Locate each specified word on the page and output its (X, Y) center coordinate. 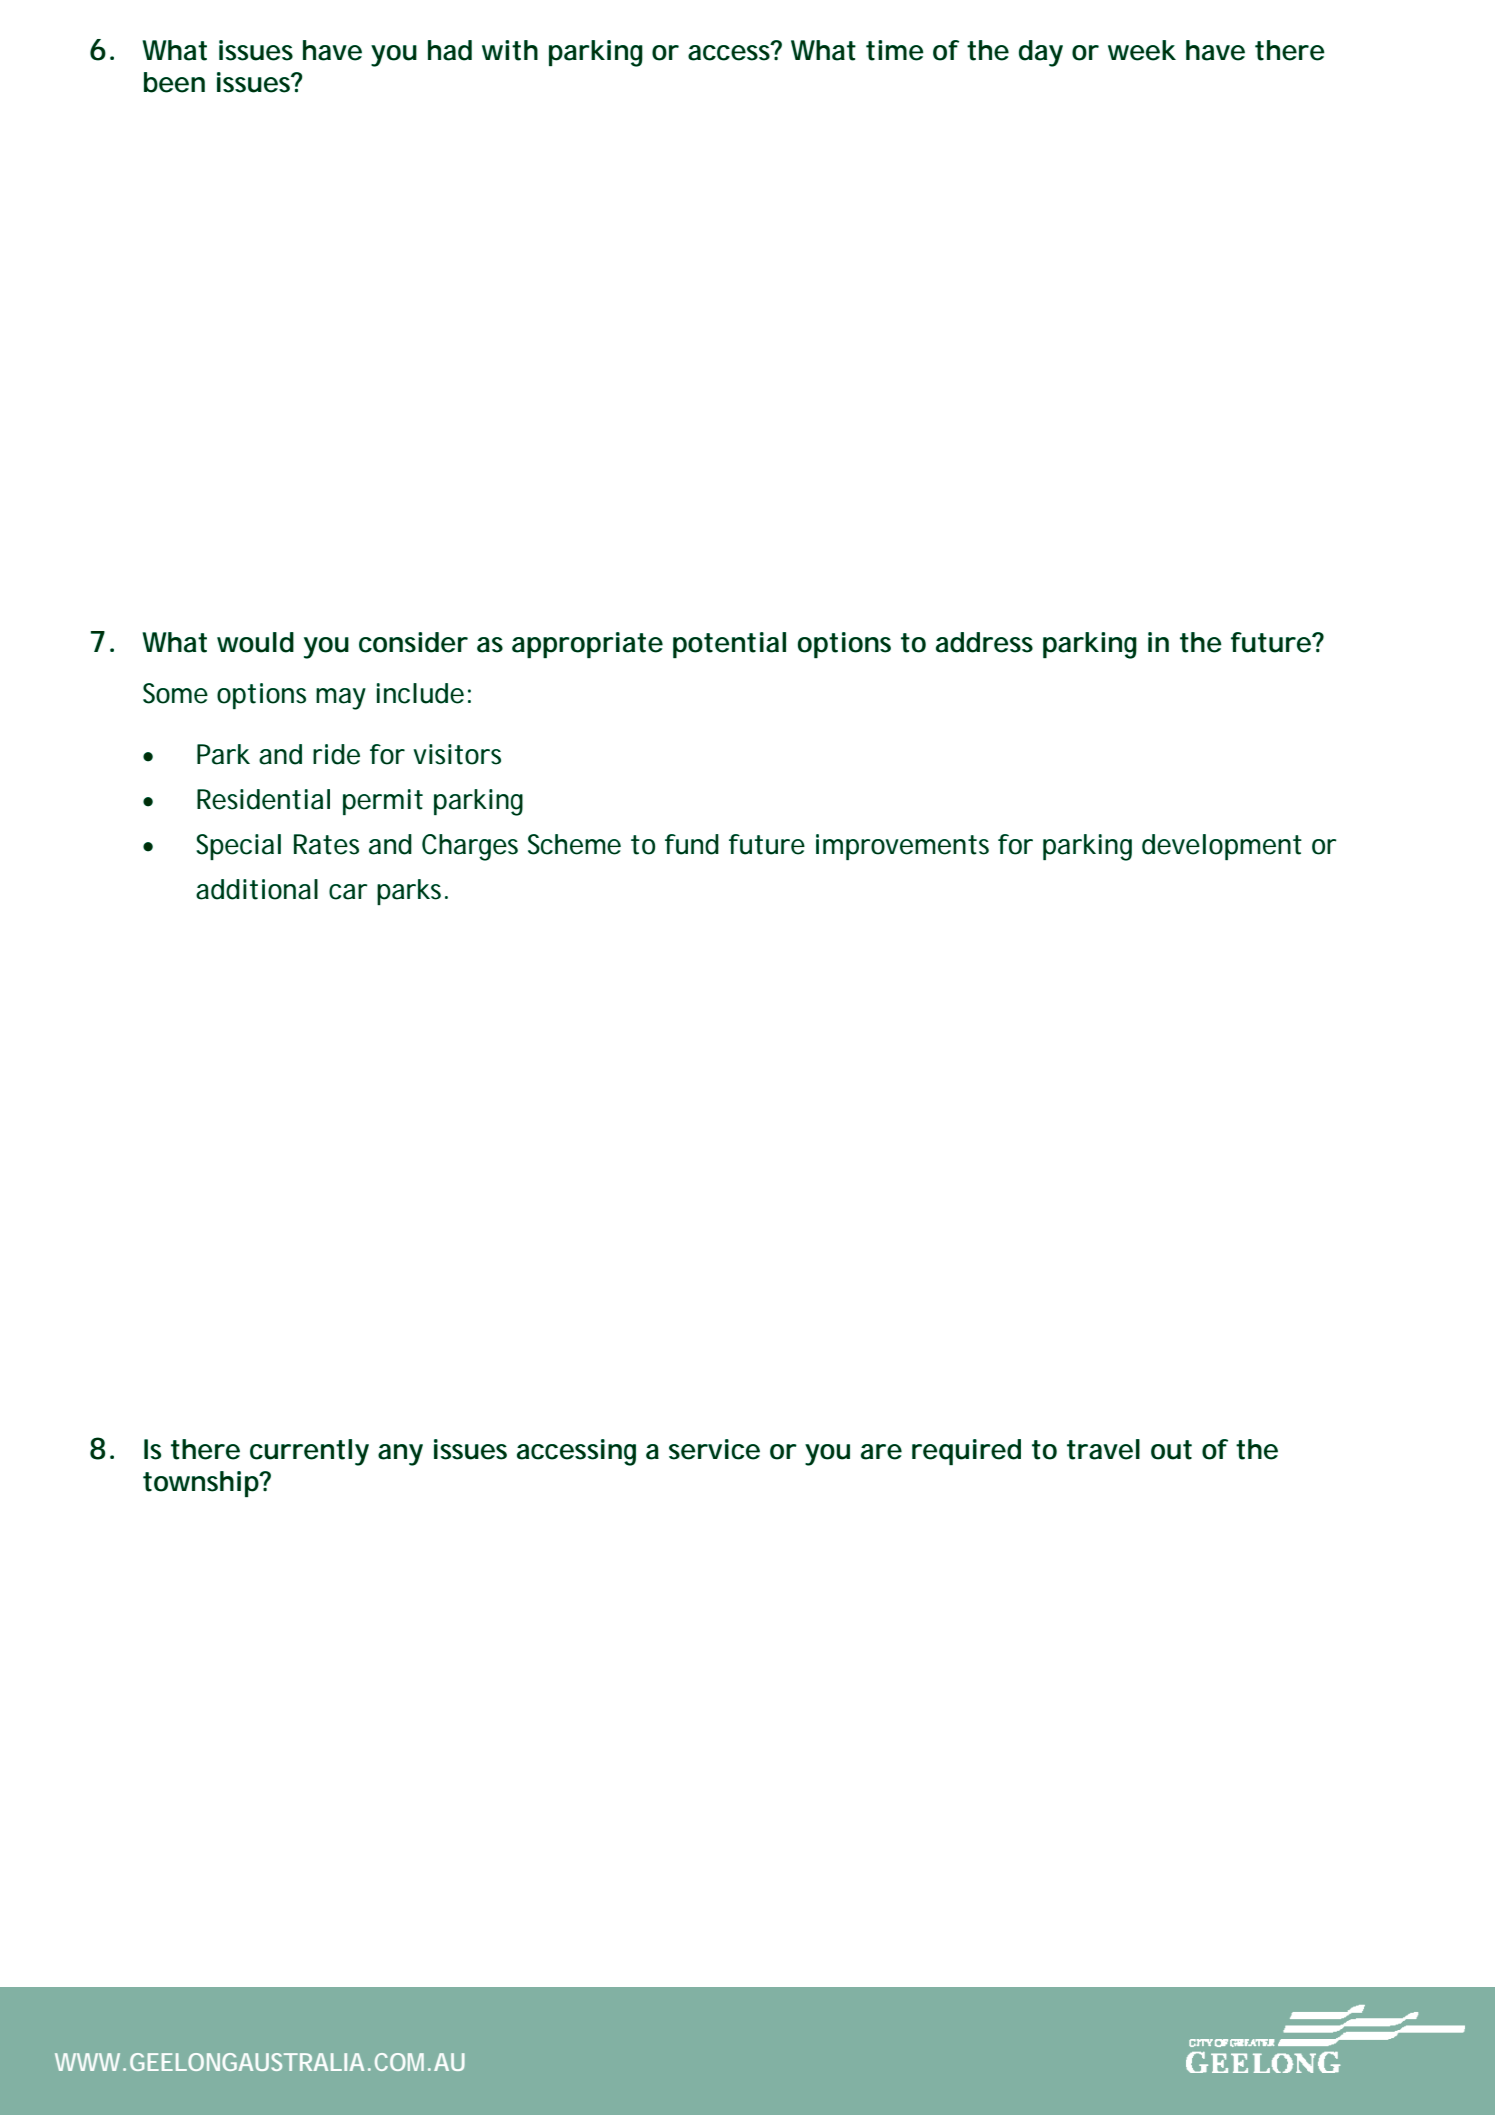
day (1041, 53)
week (1142, 50)
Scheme (574, 844)
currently (309, 1452)
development (1222, 847)
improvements (902, 847)
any (400, 1455)
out (1171, 1450)
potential (729, 645)
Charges (470, 847)
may (341, 699)
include (420, 693)
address (984, 642)
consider (413, 642)
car (348, 892)
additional (257, 889)
